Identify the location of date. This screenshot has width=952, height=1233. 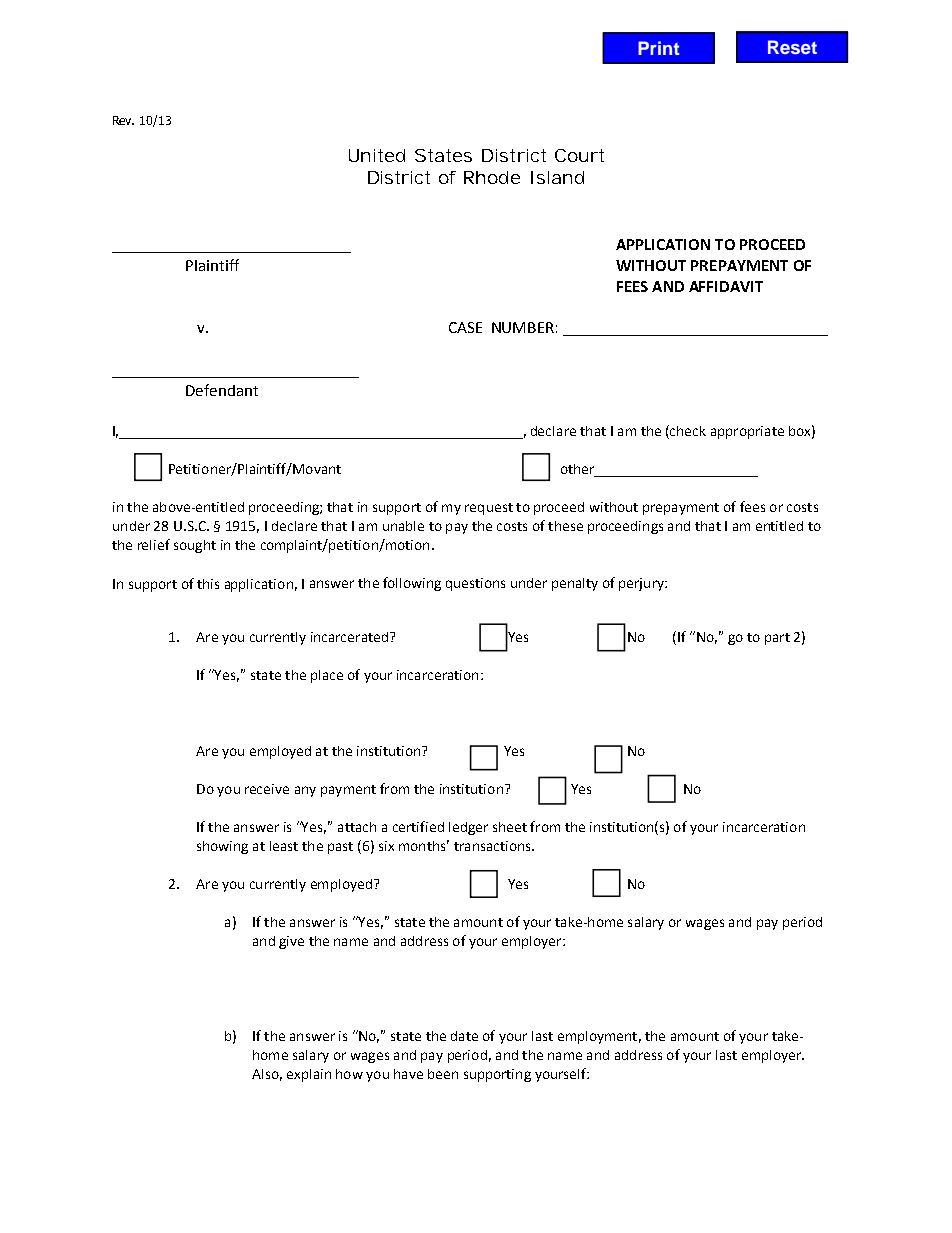
(464, 1036).
